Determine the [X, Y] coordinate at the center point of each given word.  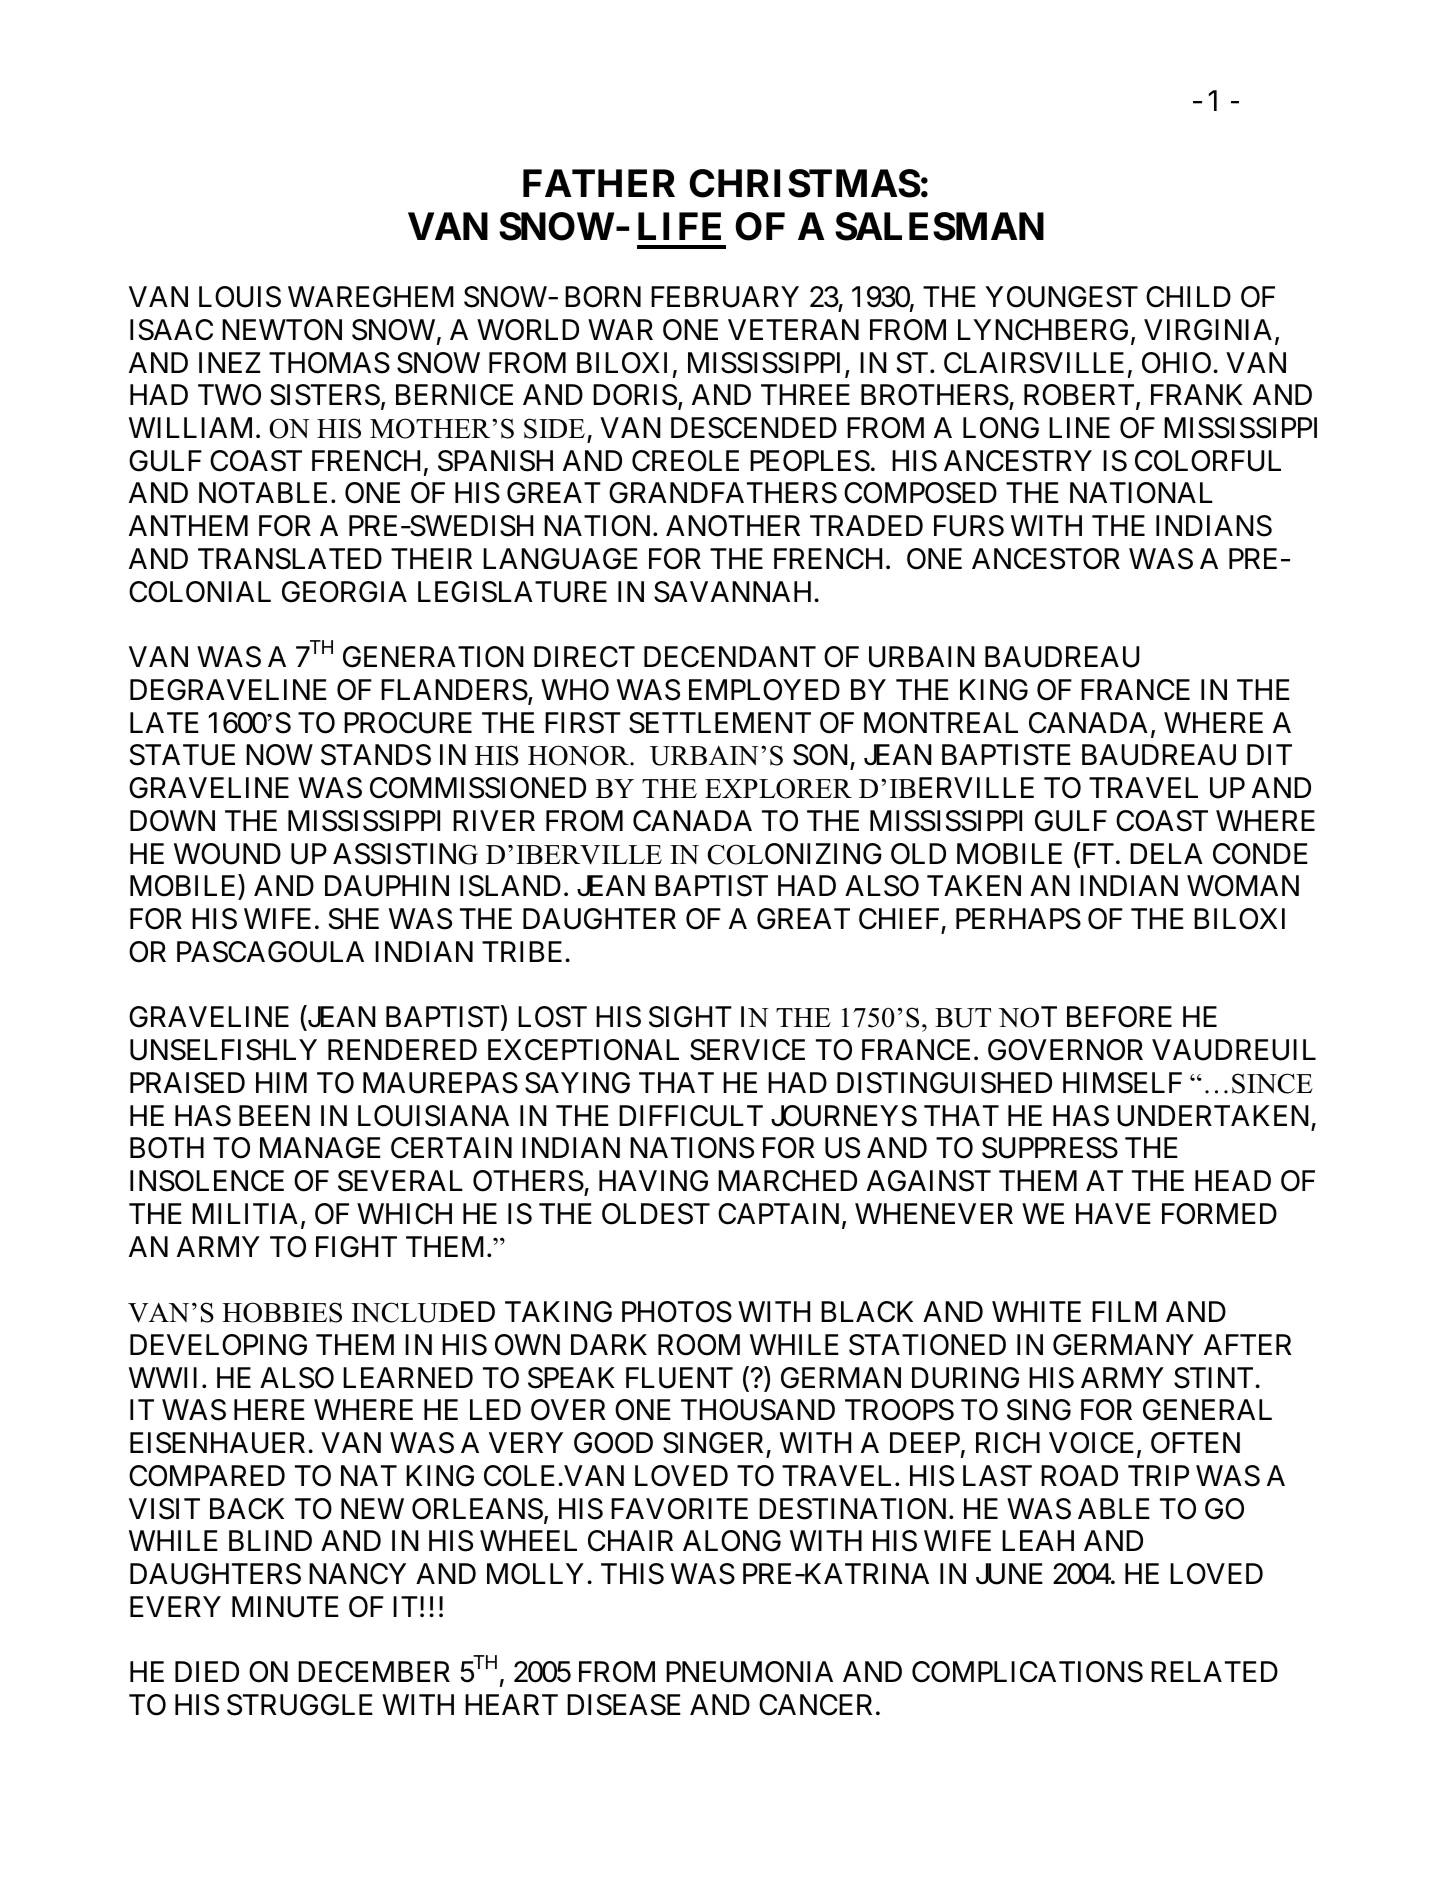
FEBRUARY [725, 297]
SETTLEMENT [720, 723]
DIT [1269, 755]
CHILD [1188, 297]
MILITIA [245, 1213]
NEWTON [282, 330]
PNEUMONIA [749, 1672]
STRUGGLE [300, 1705]
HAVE [1113, 1213]
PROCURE [408, 723]
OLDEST [656, 1214]
